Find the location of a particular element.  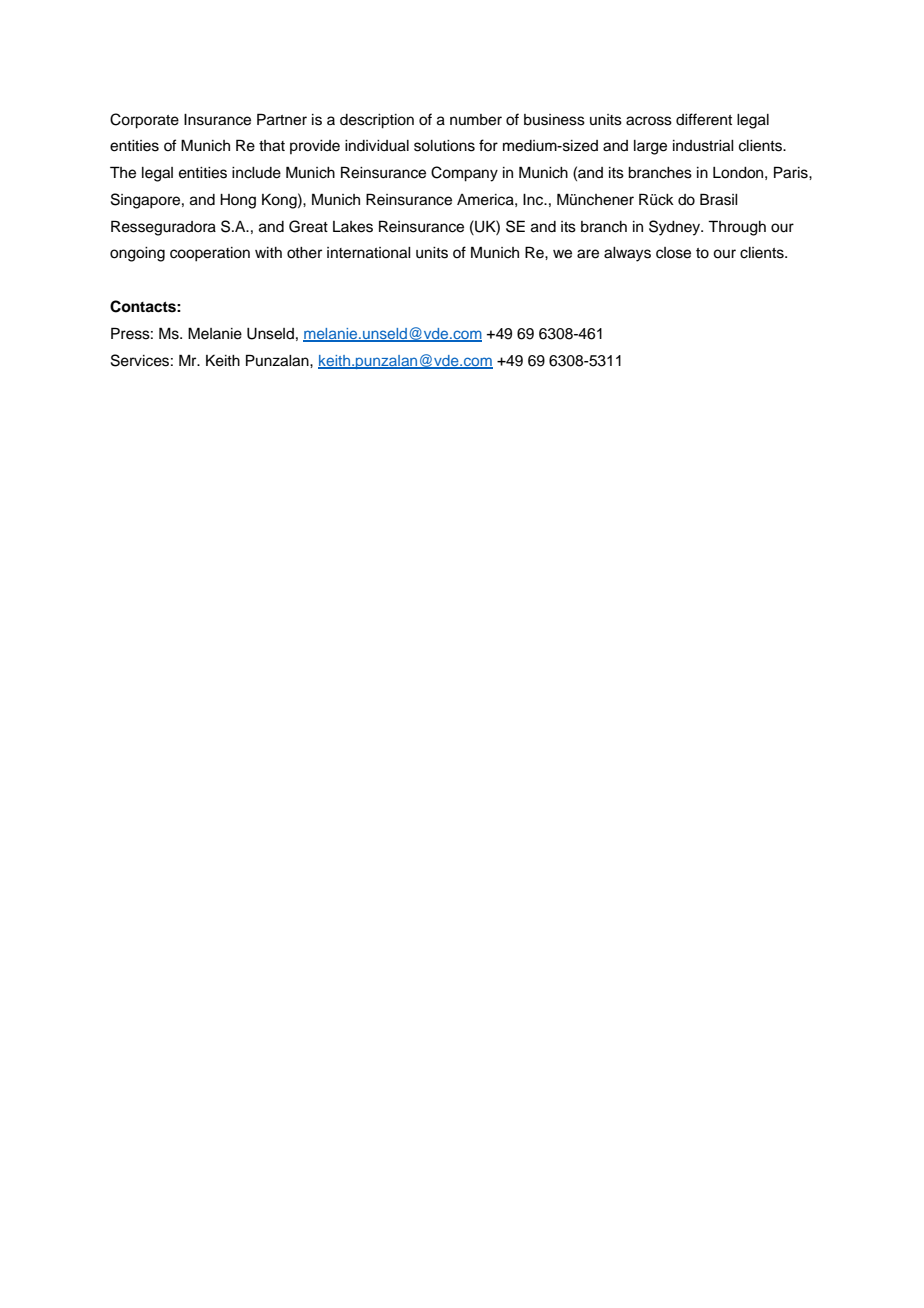

Corporate is located at coordinates (144, 121).
